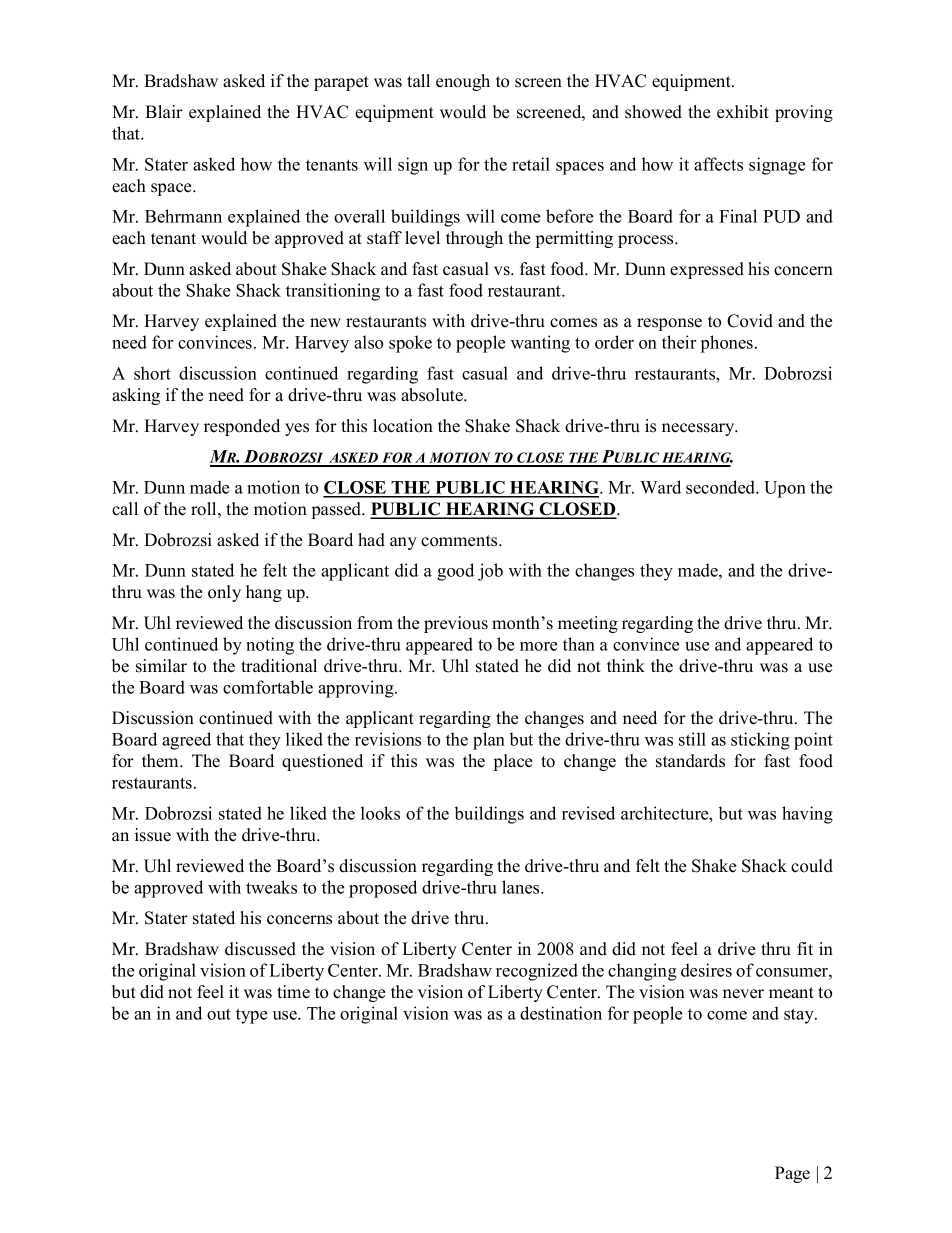  Describe the element at coordinates (743, 112) in the screenshot. I see `exhibit` at that location.
